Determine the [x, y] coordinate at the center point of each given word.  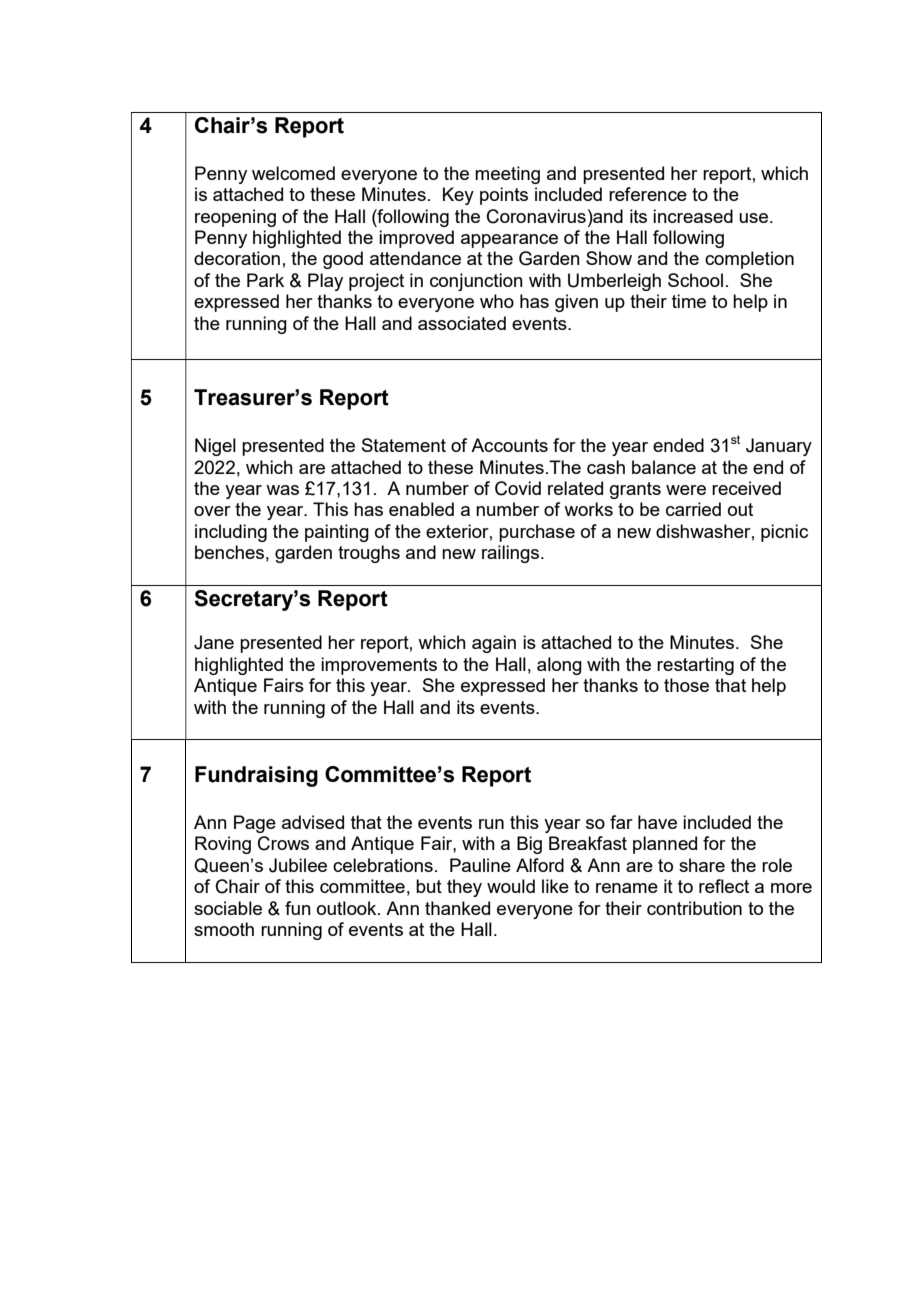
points [504, 196]
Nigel [215, 447]
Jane [214, 642]
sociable [228, 908]
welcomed [293, 173]
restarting [695, 666]
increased [693, 216]
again [494, 644]
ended [678, 445]
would [511, 886]
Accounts [509, 445]
